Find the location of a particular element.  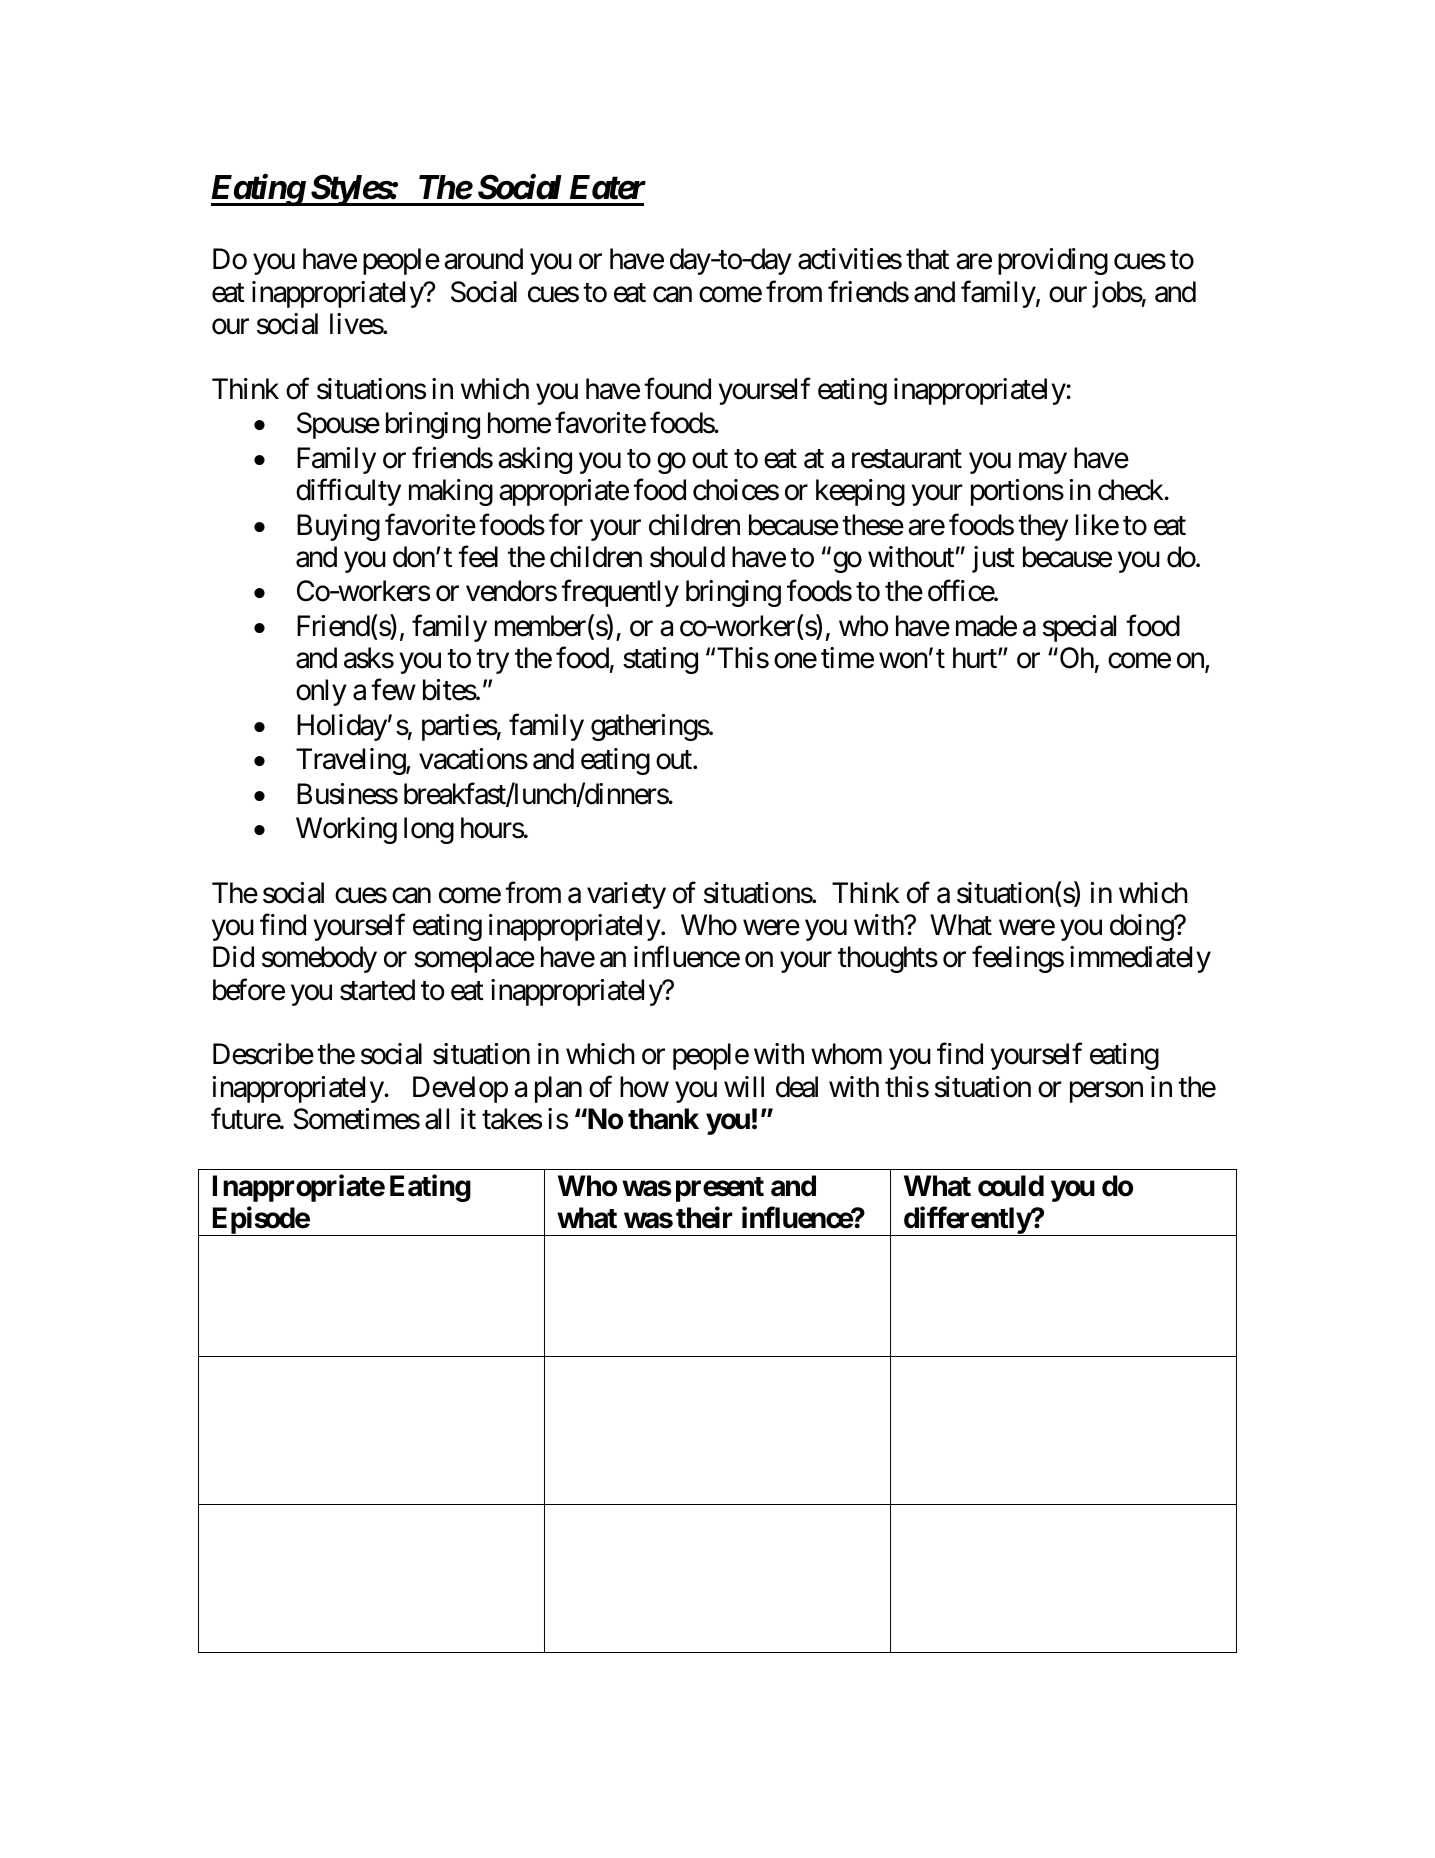

variety is located at coordinates (626, 895).
